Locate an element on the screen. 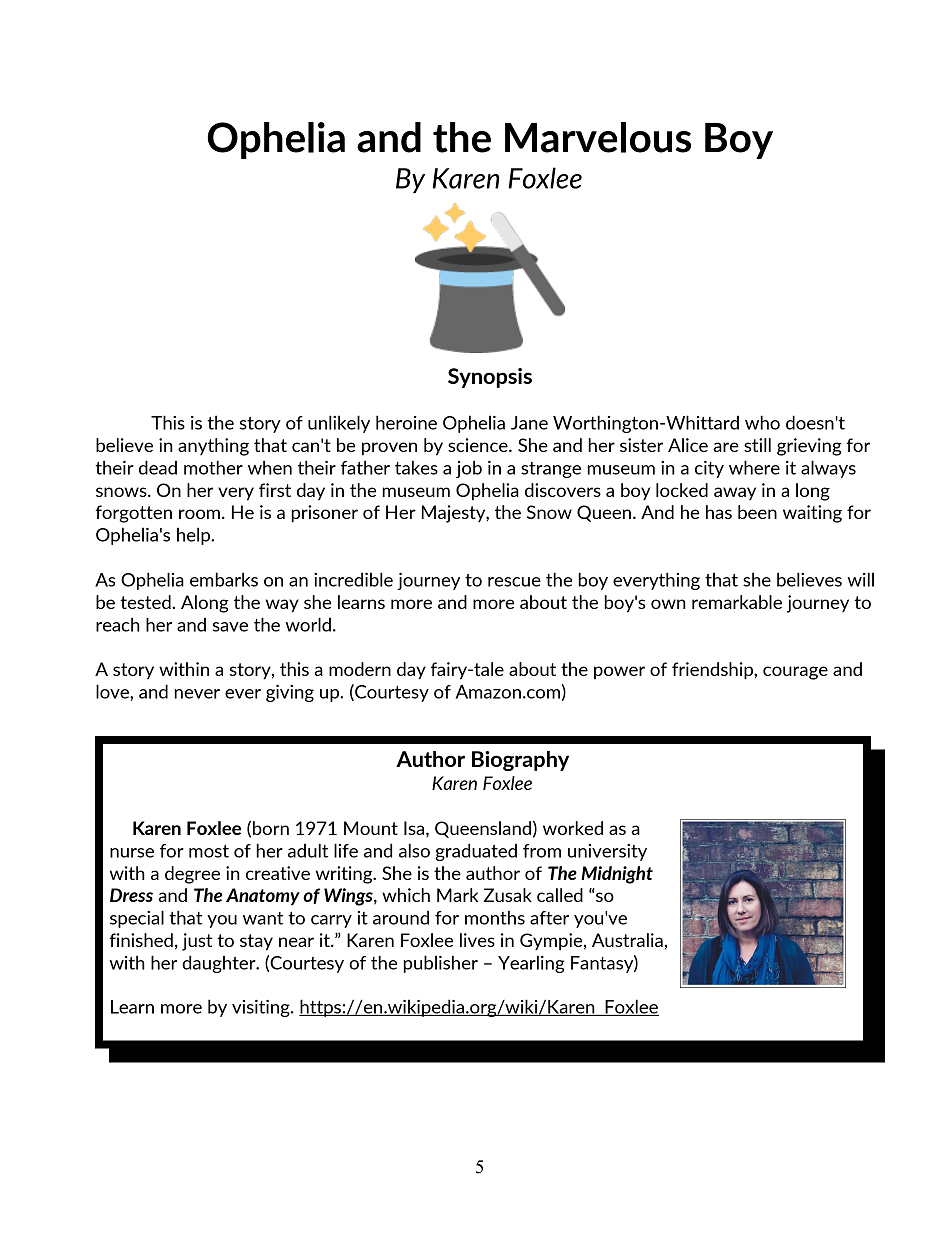  Synopsis is located at coordinates (490, 378).
